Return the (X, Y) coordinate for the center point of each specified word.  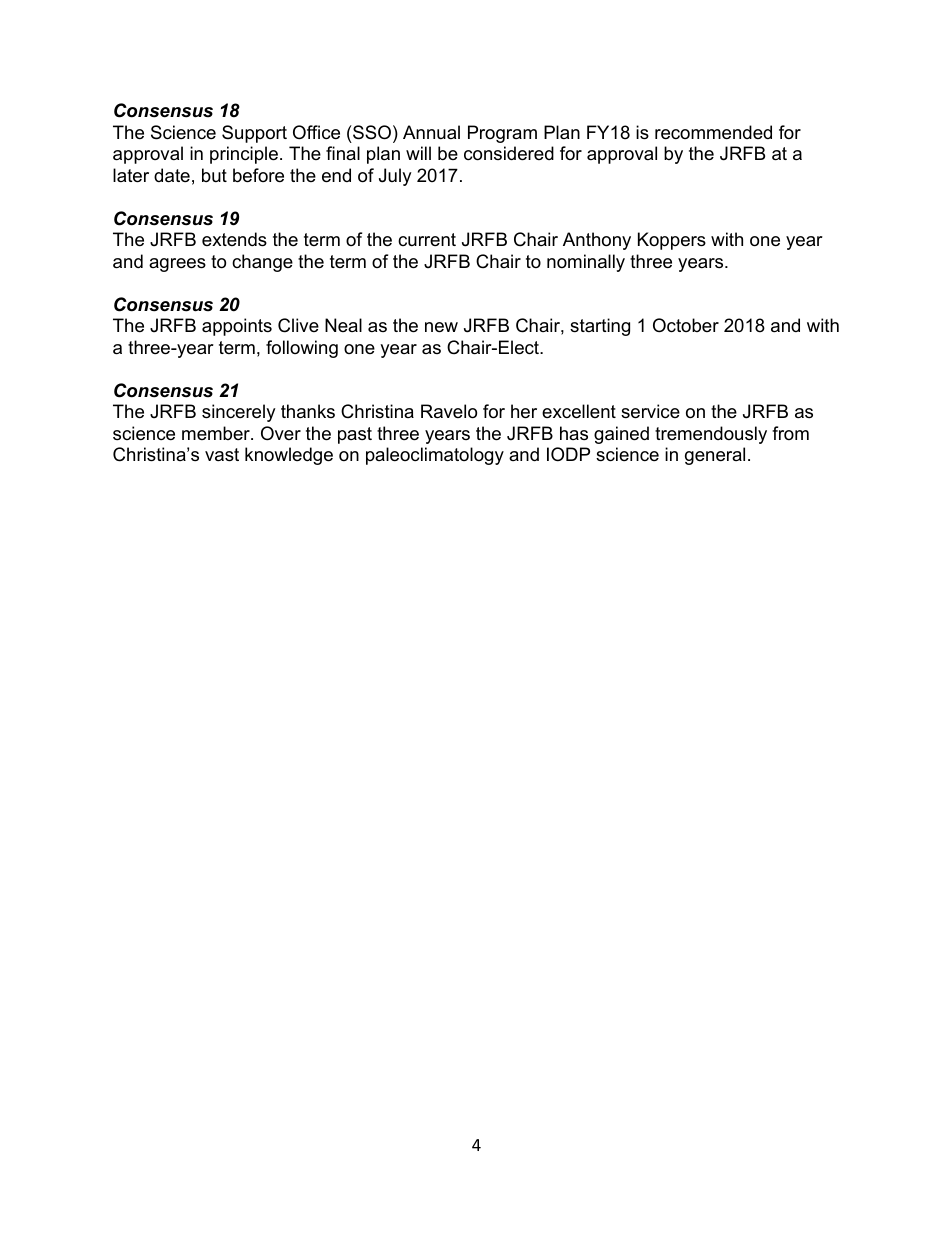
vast (222, 455)
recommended (713, 132)
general (715, 456)
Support (254, 134)
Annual (431, 132)
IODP (568, 454)
